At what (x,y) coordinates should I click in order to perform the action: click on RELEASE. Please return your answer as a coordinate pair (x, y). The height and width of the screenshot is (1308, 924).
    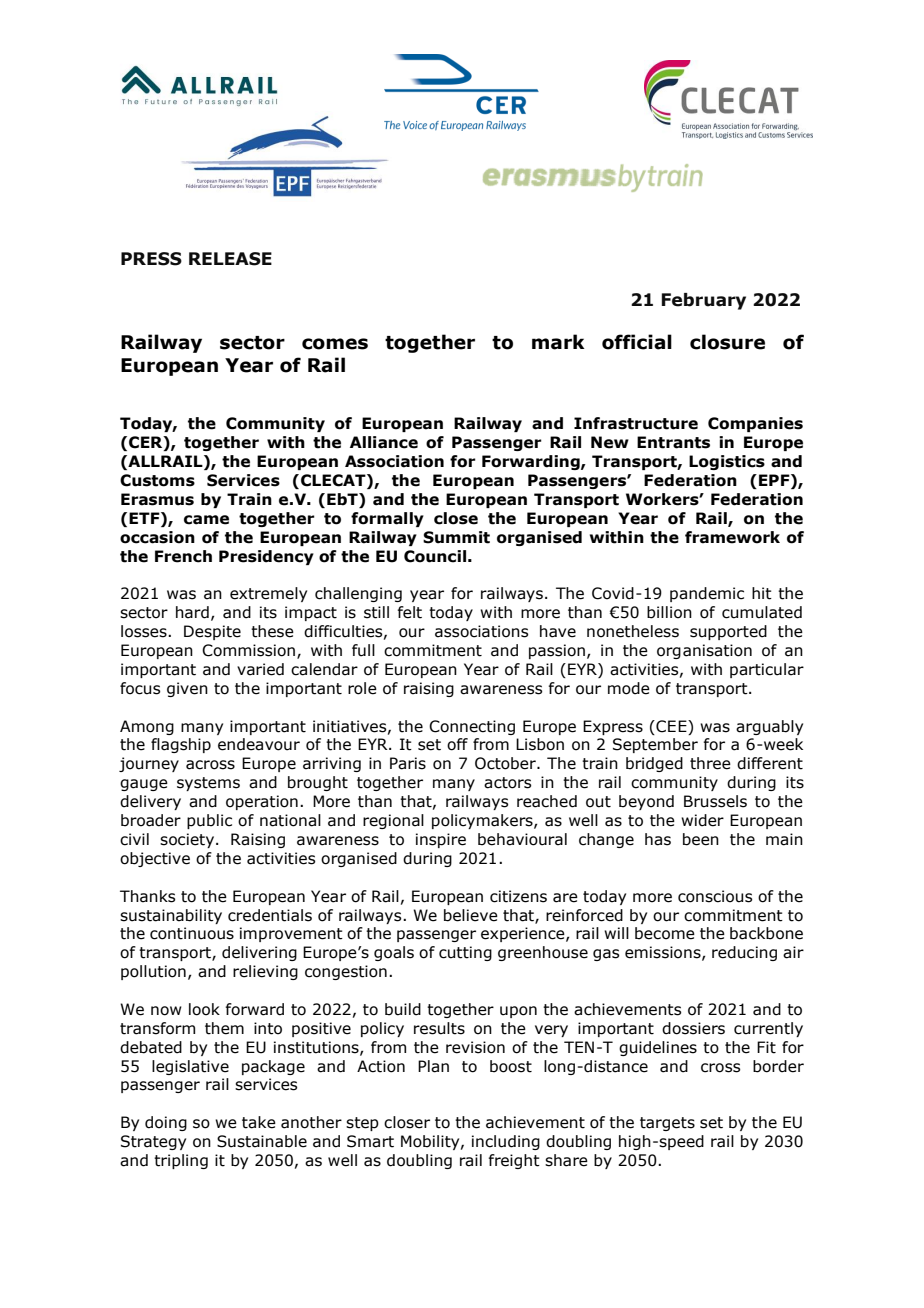
    Looking at the image, I should click on (230, 259).
